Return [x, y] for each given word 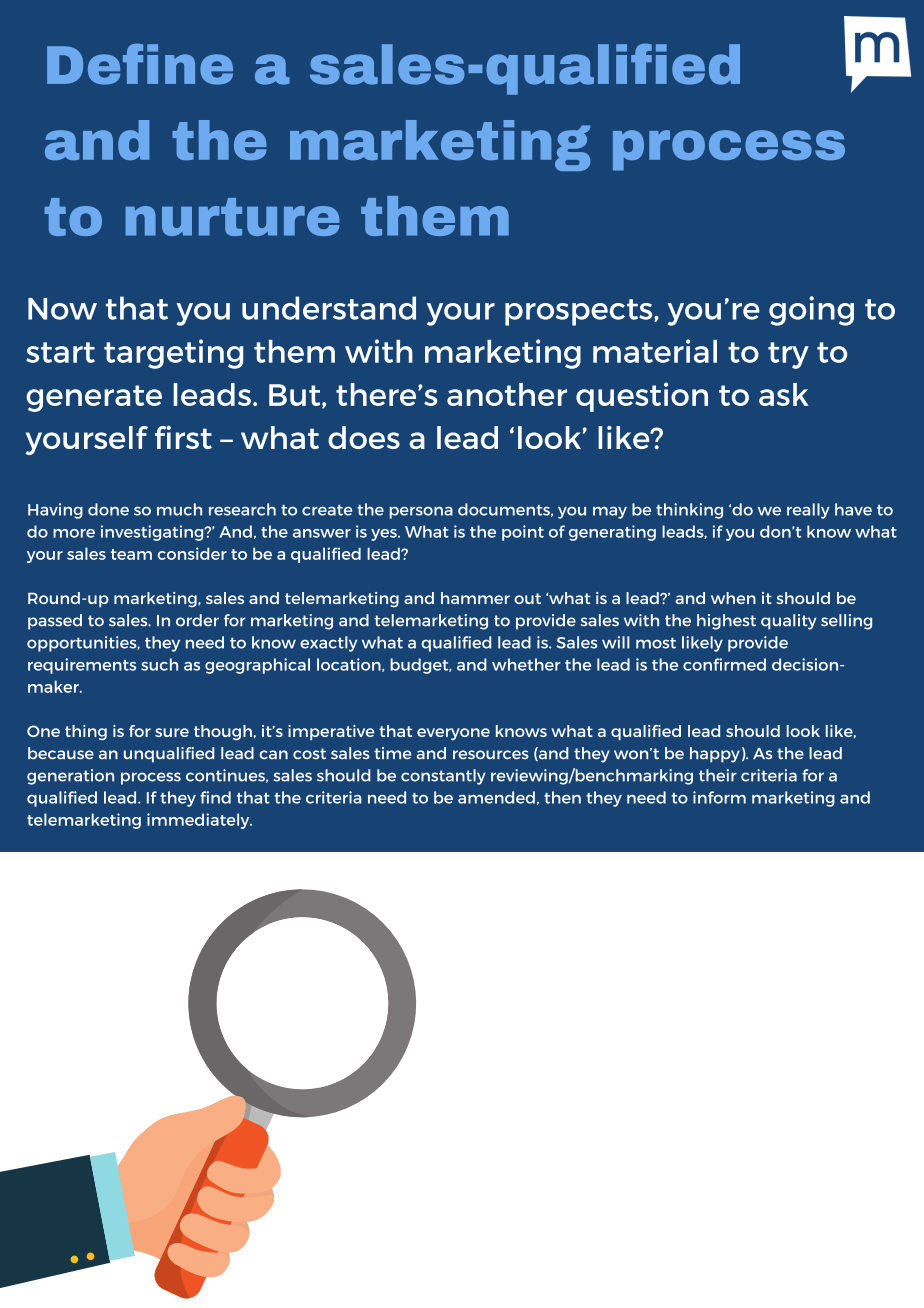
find [215, 797]
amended [496, 797]
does [364, 437]
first [183, 437]
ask [784, 394]
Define [140, 64]
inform [719, 797]
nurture [232, 217]
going [811, 311]
